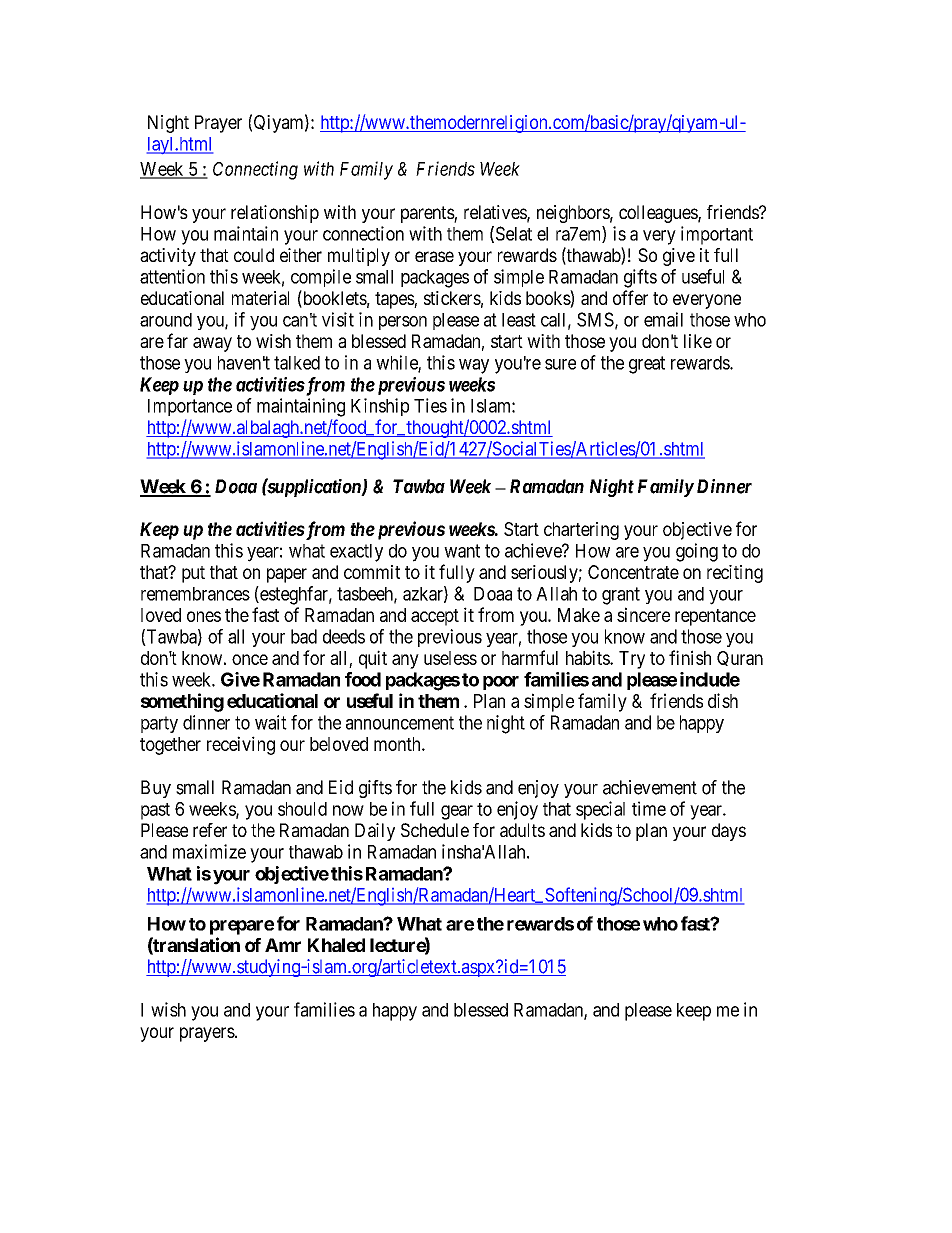 The height and width of the page is (1233, 952). Describe the element at coordinates (659, 214) in the page. I see `colleagues` at that location.
